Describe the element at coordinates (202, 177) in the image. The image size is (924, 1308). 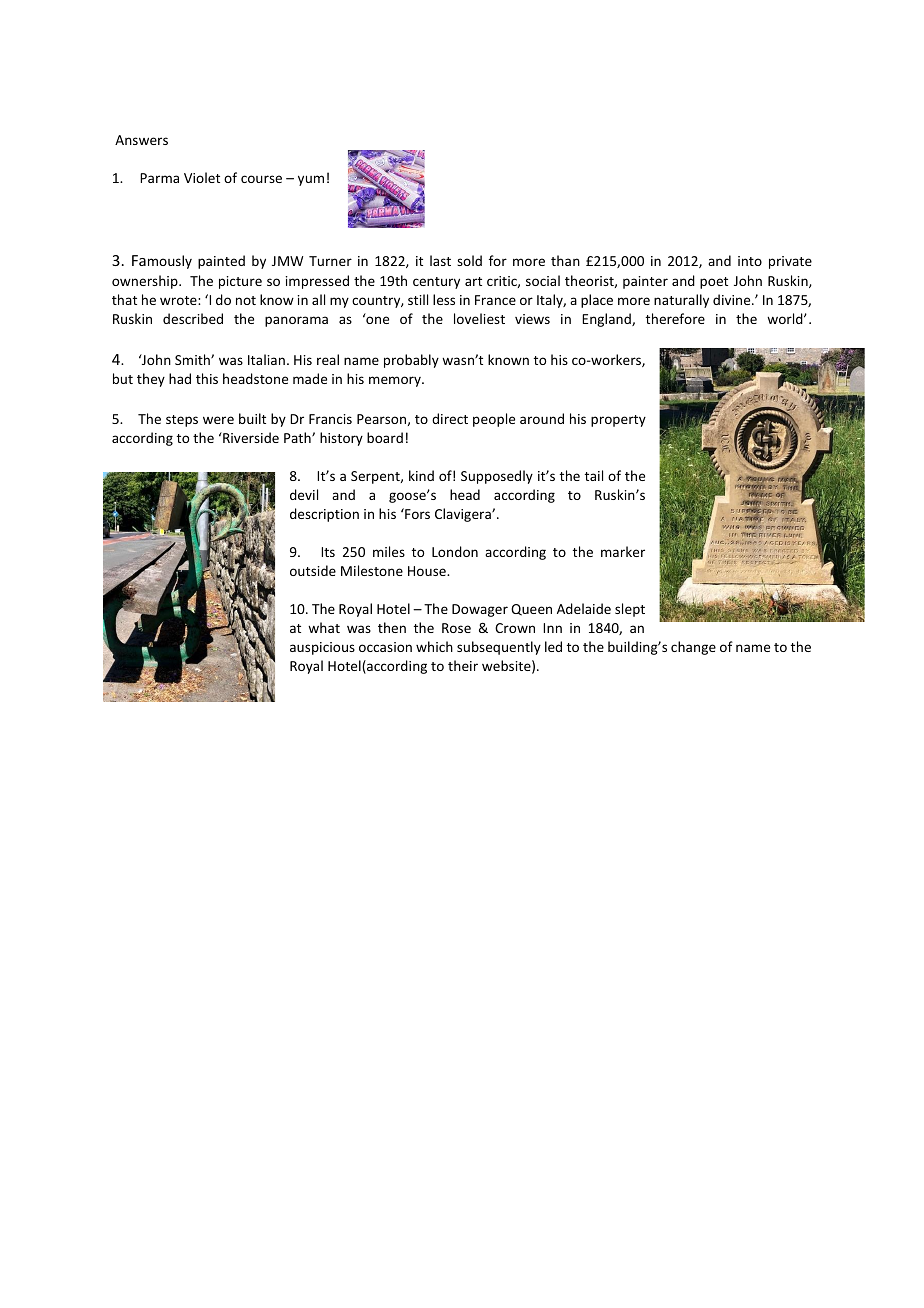
I see `Violet` at that location.
